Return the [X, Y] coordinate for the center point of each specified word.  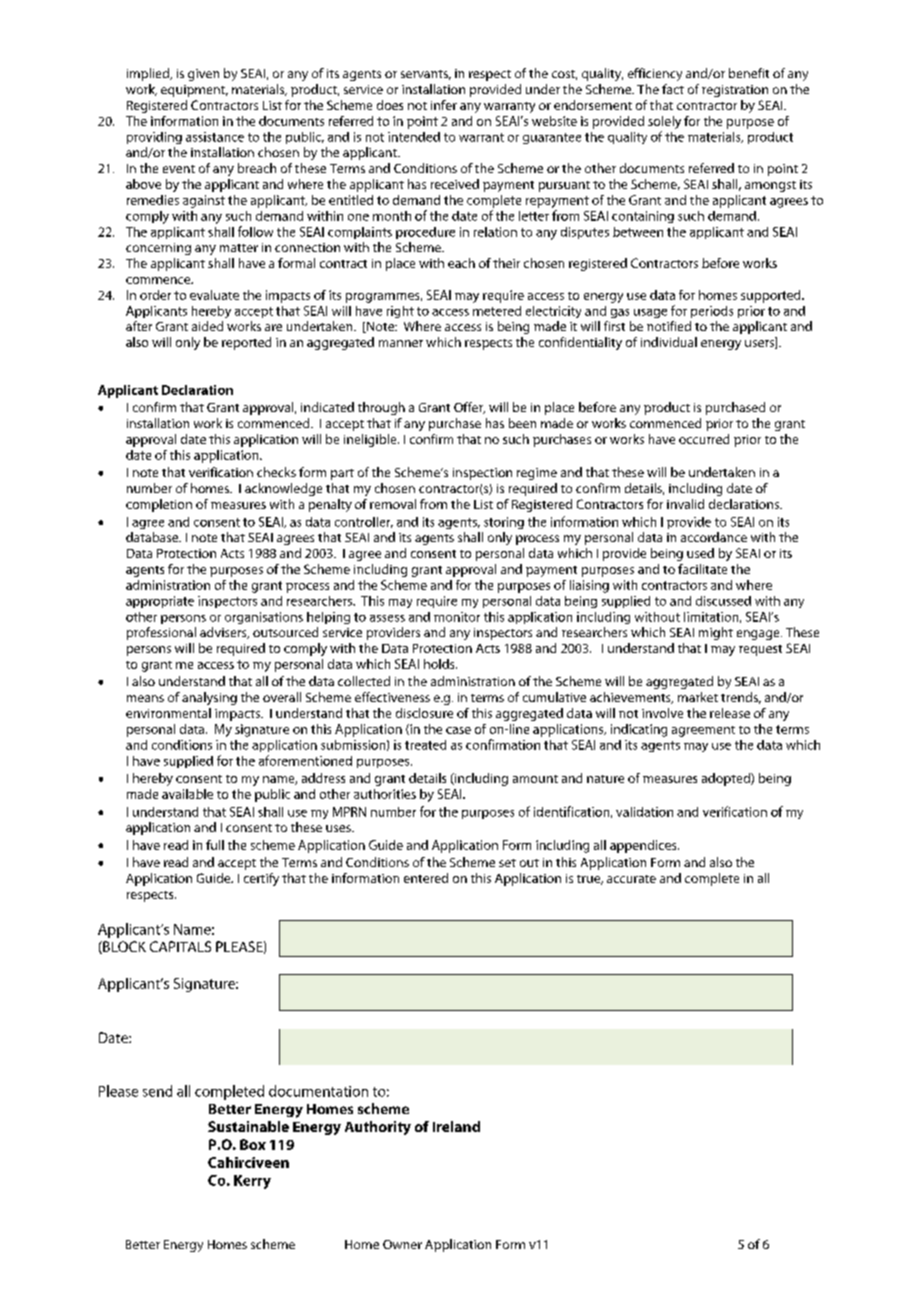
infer [444, 105]
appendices [644, 846]
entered [426, 878]
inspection [482, 474]
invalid [685, 504]
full [215, 845]
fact [673, 89]
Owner [402, 1244]
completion [159, 505]
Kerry [252, 1182]
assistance [215, 137]
